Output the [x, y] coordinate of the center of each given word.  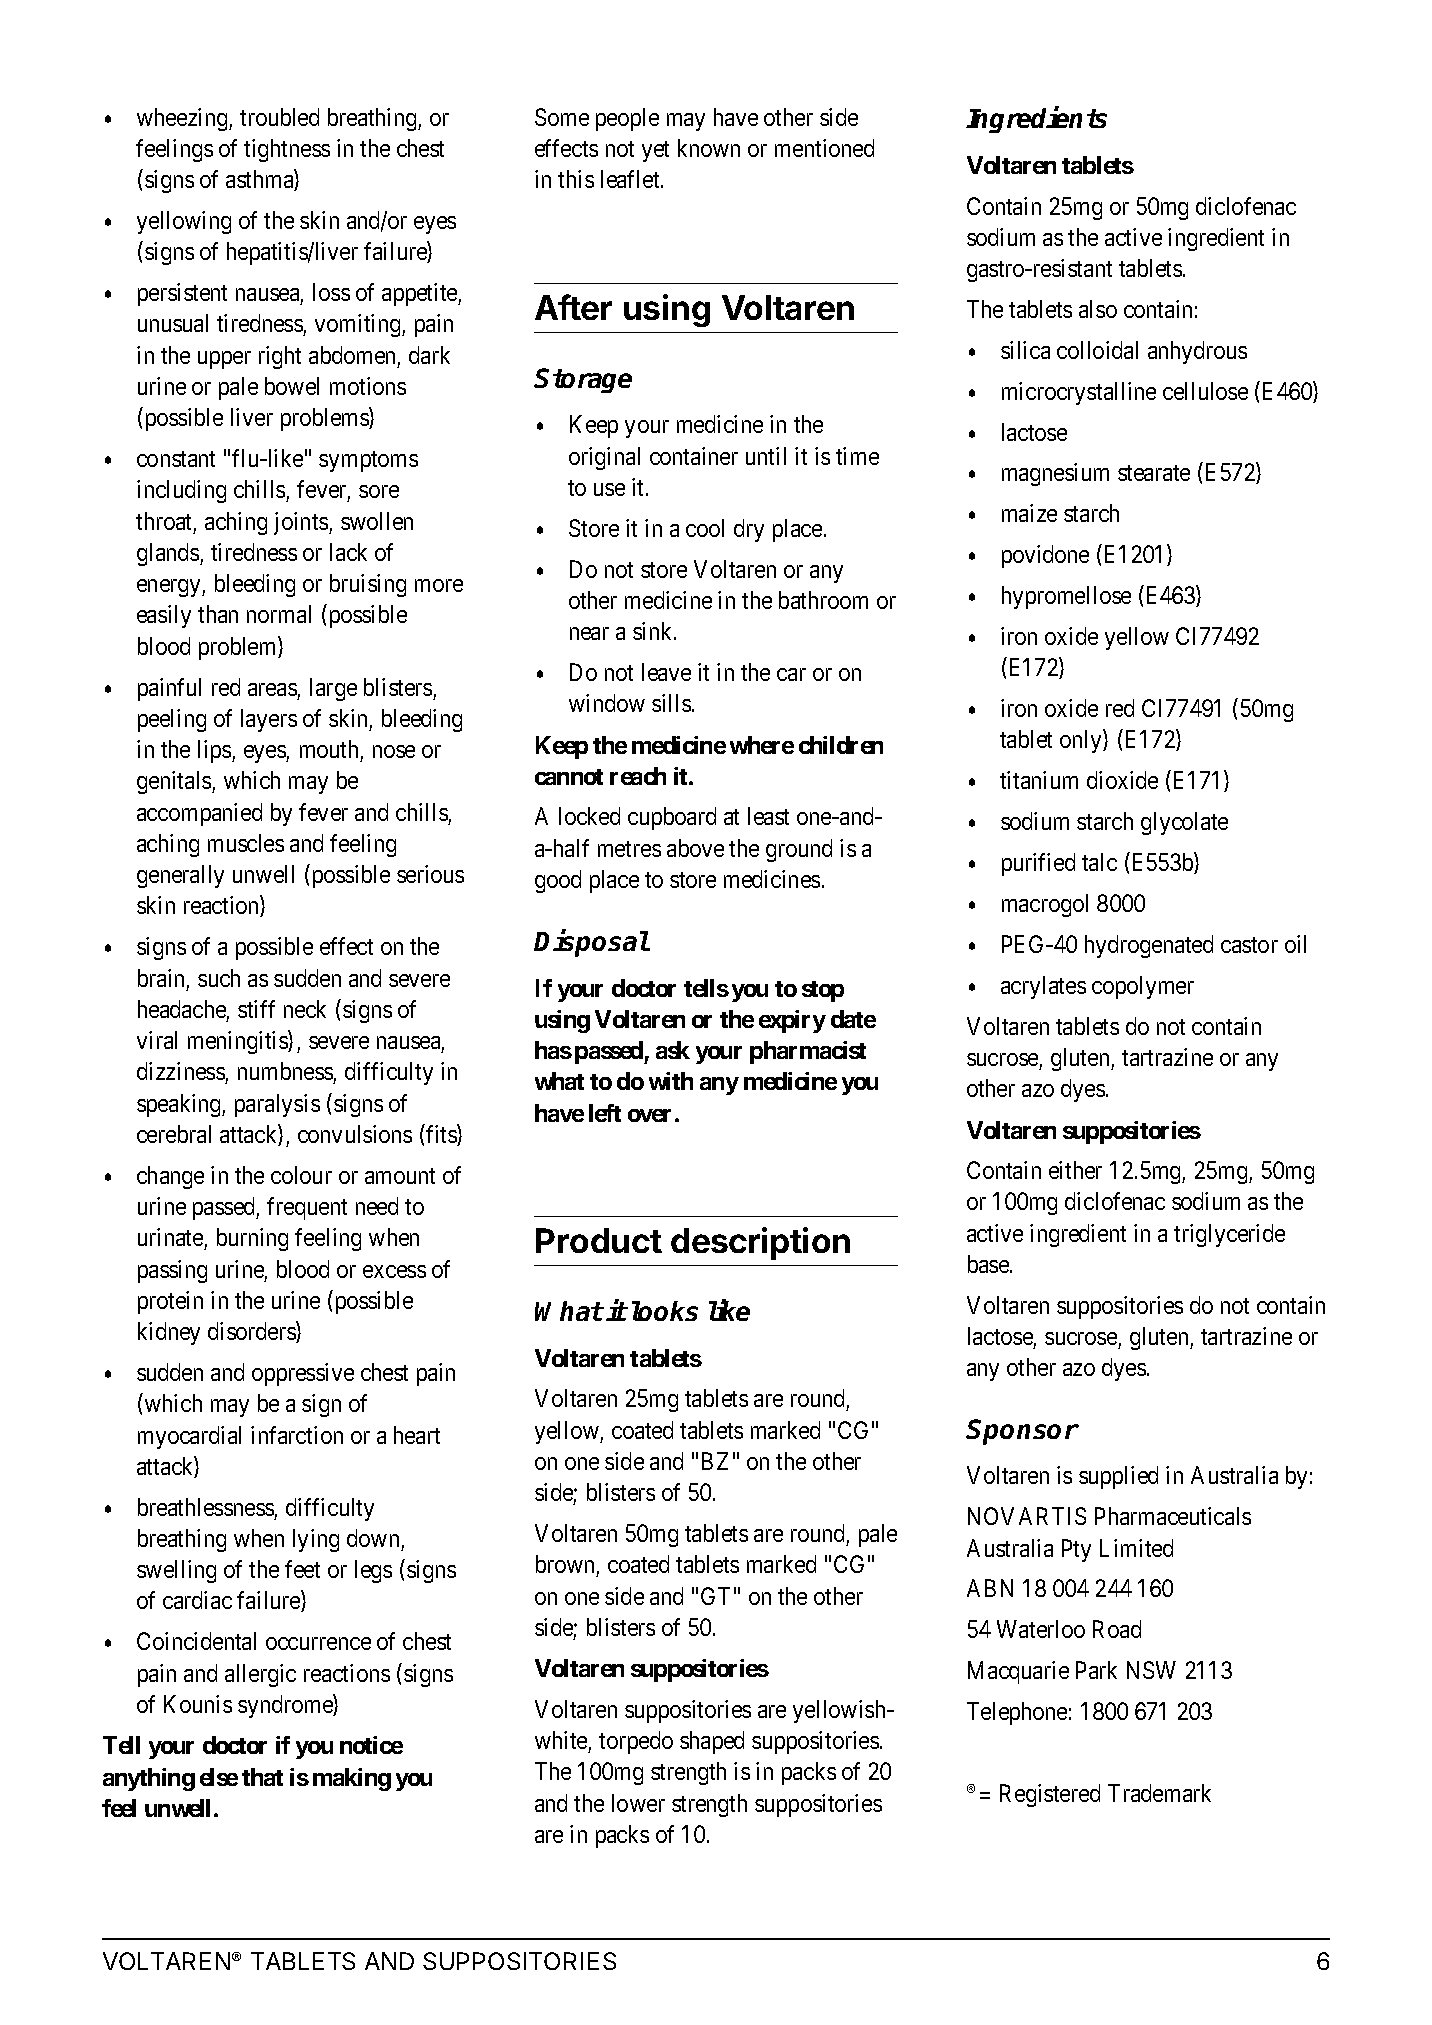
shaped [712, 1742]
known [709, 148]
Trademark [1159, 1793]
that [262, 1777]
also [1098, 309]
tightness [287, 150]
